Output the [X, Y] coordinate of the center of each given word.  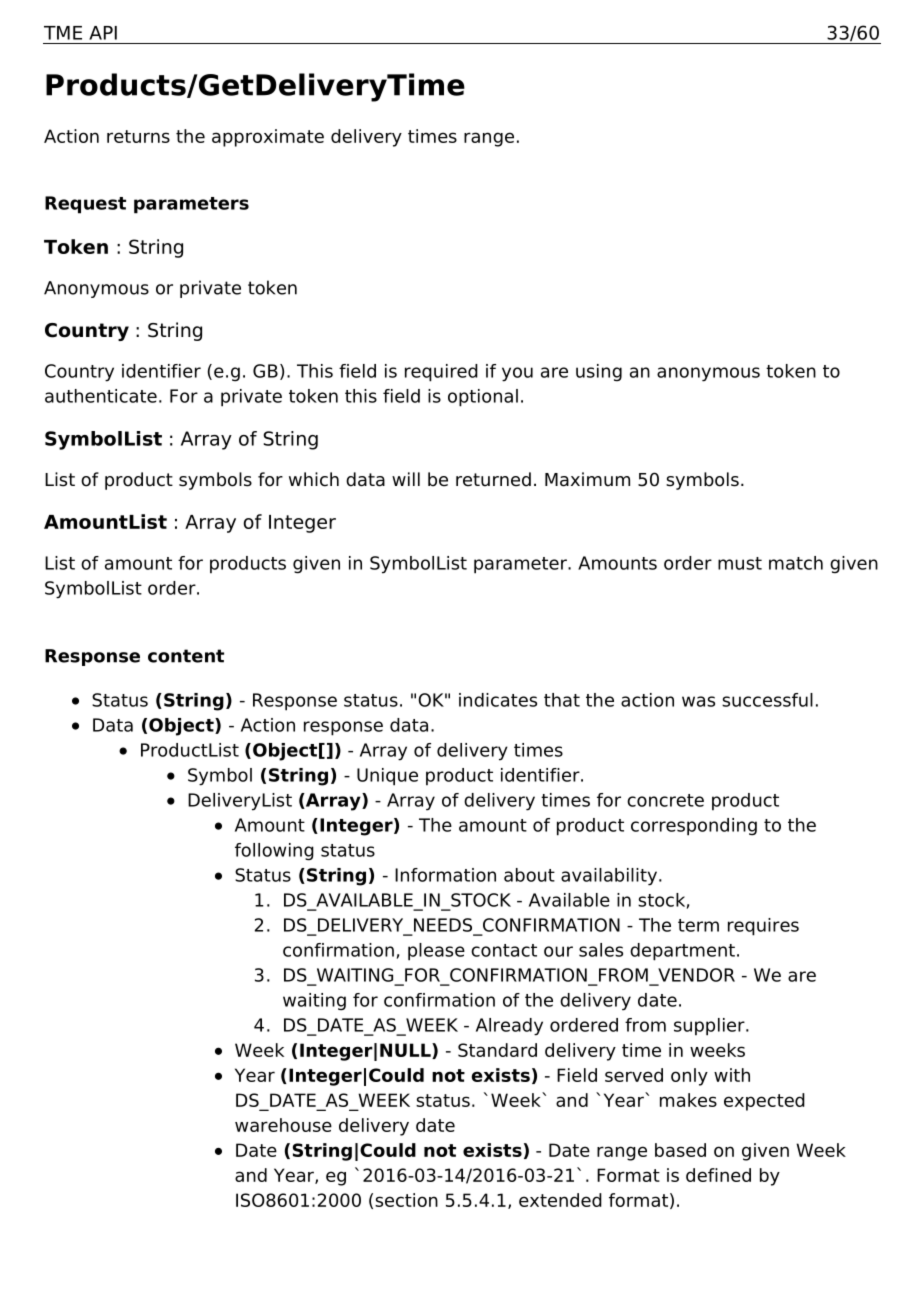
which [314, 479]
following [274, 852]
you [517, 374]
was [698, 701]
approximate [268, 138]
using [599, 372]
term [698, 925]
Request [85, 205]
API [103, 33]
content [186, 656]
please [436, 952]
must [740, 563]
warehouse [283, 1125]
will [406, 479]
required [441, 373]
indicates [498, 700]
